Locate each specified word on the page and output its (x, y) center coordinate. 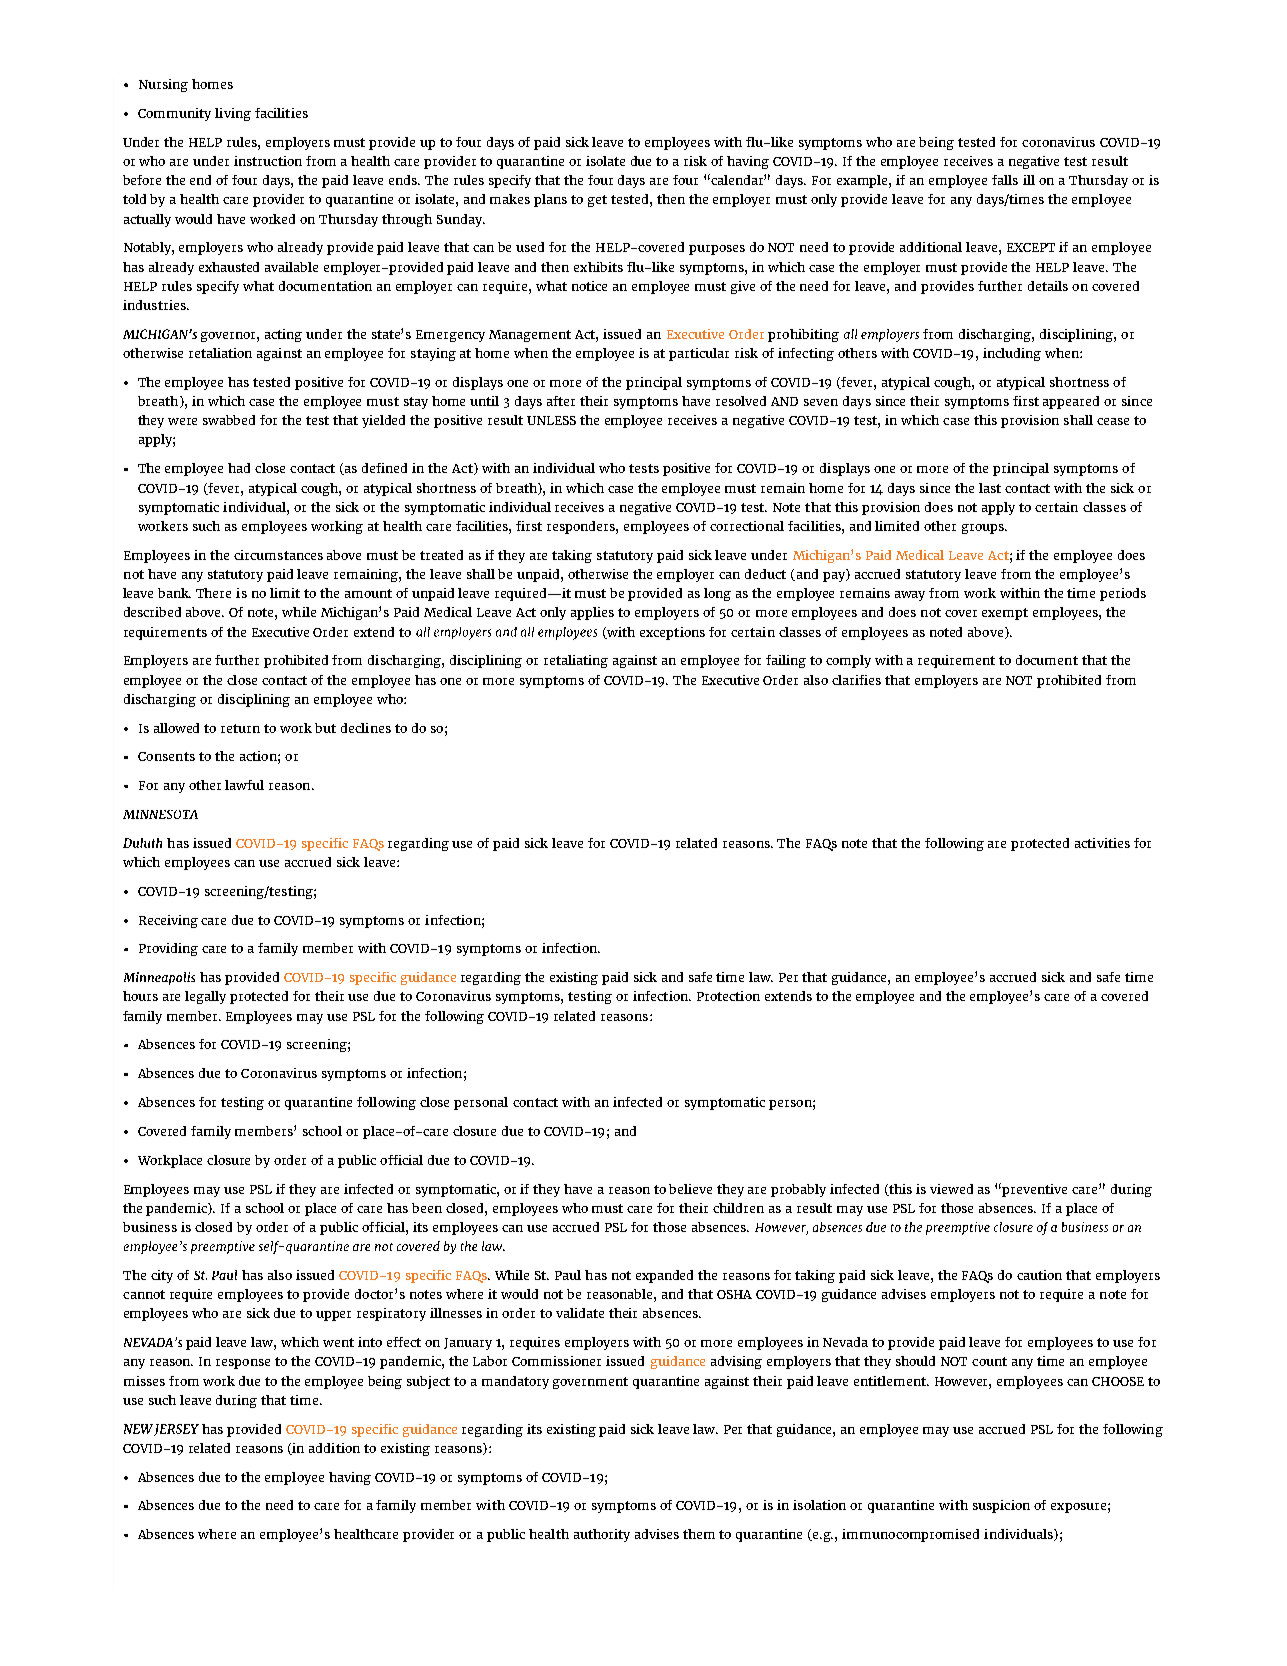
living (233, 114)
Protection (728, 996)
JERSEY (176, 1430)
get (597, 201)
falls (1005, 180)
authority (602, 1535)
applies (592, 613)
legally (205, 997)
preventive (1034, 1190)
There (213, 593)
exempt (1005, 614)
